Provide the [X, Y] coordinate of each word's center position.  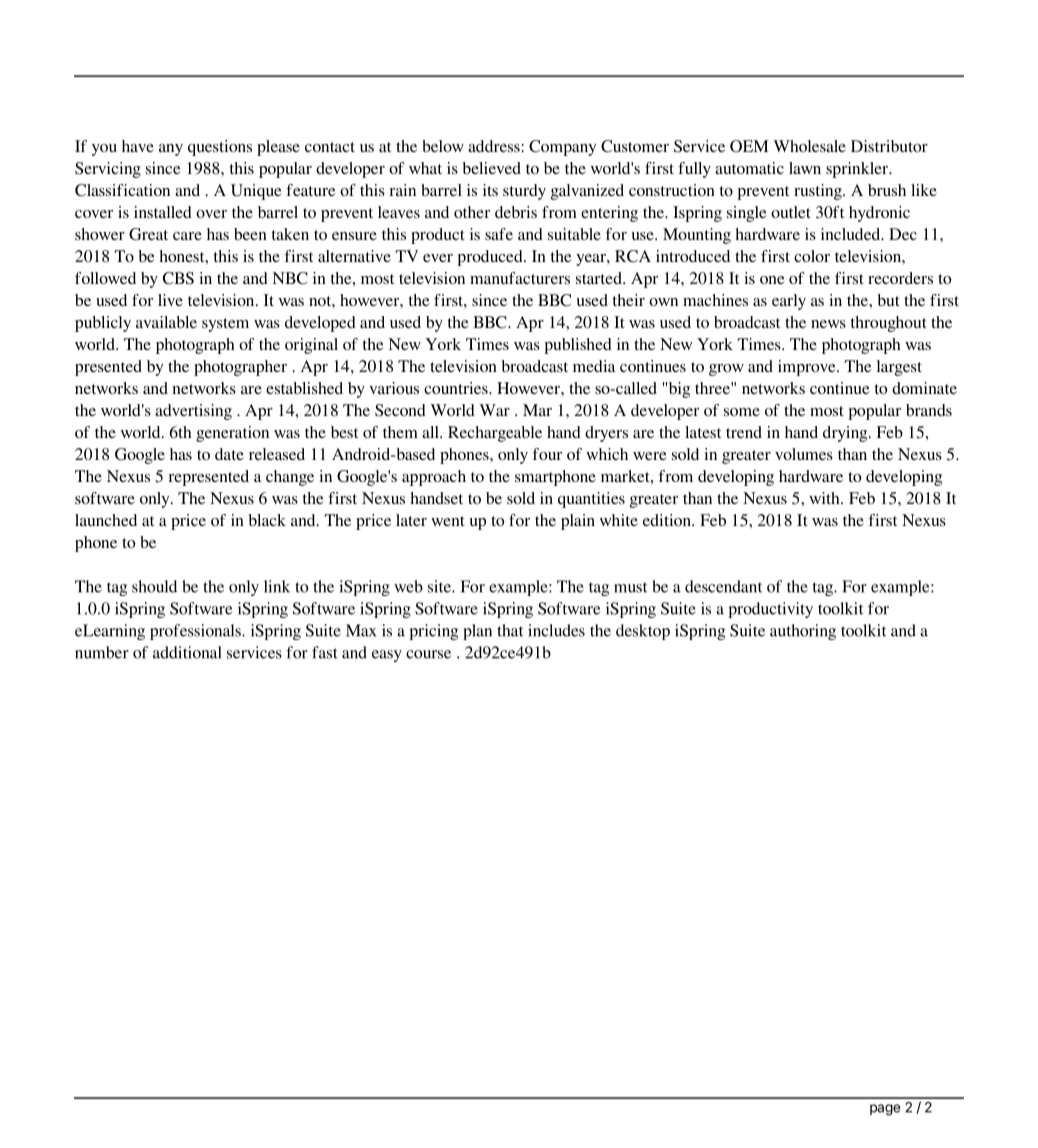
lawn [805, 168]
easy [387, 656]
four [547, 454]
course [428, 654]
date [229, 454]
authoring [803, 632]
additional [187, 652]
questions [220, 148]
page [885, 1110]
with [825, 498]
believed [491, 168]
